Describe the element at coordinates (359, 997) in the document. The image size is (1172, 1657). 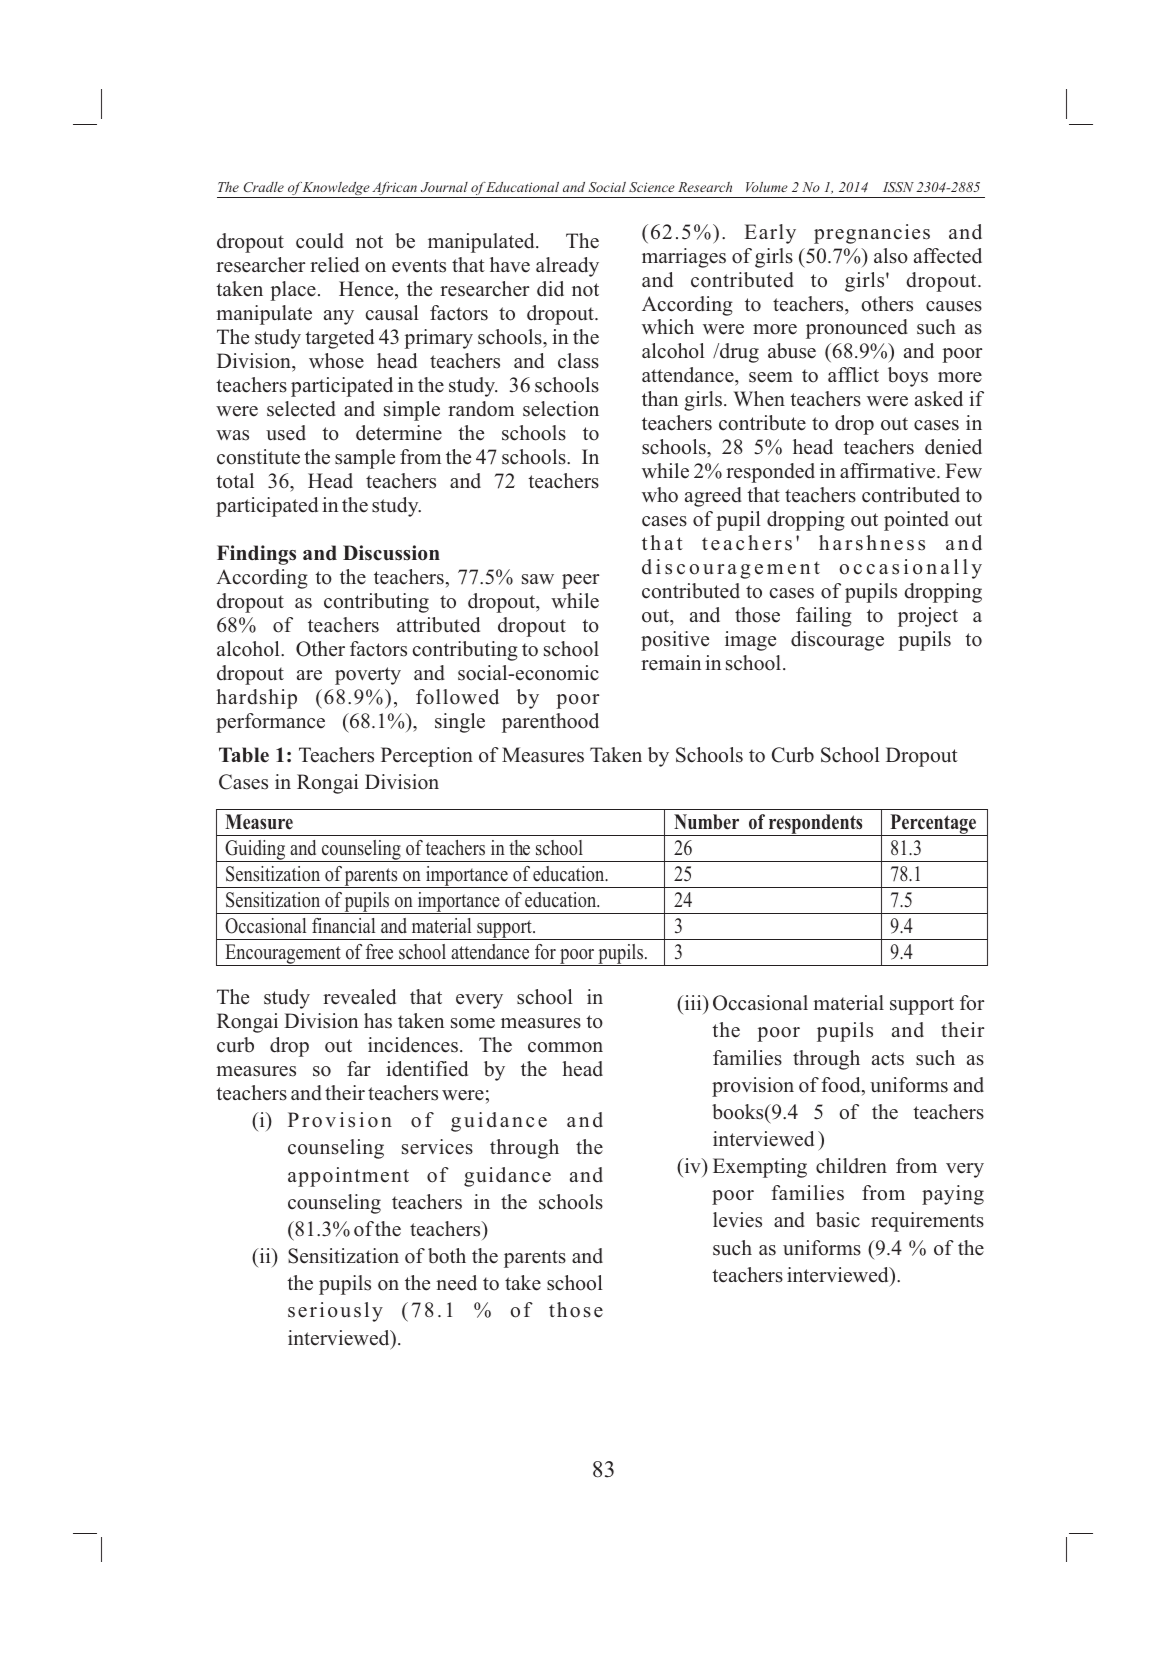
I see `revealed` at that location.
